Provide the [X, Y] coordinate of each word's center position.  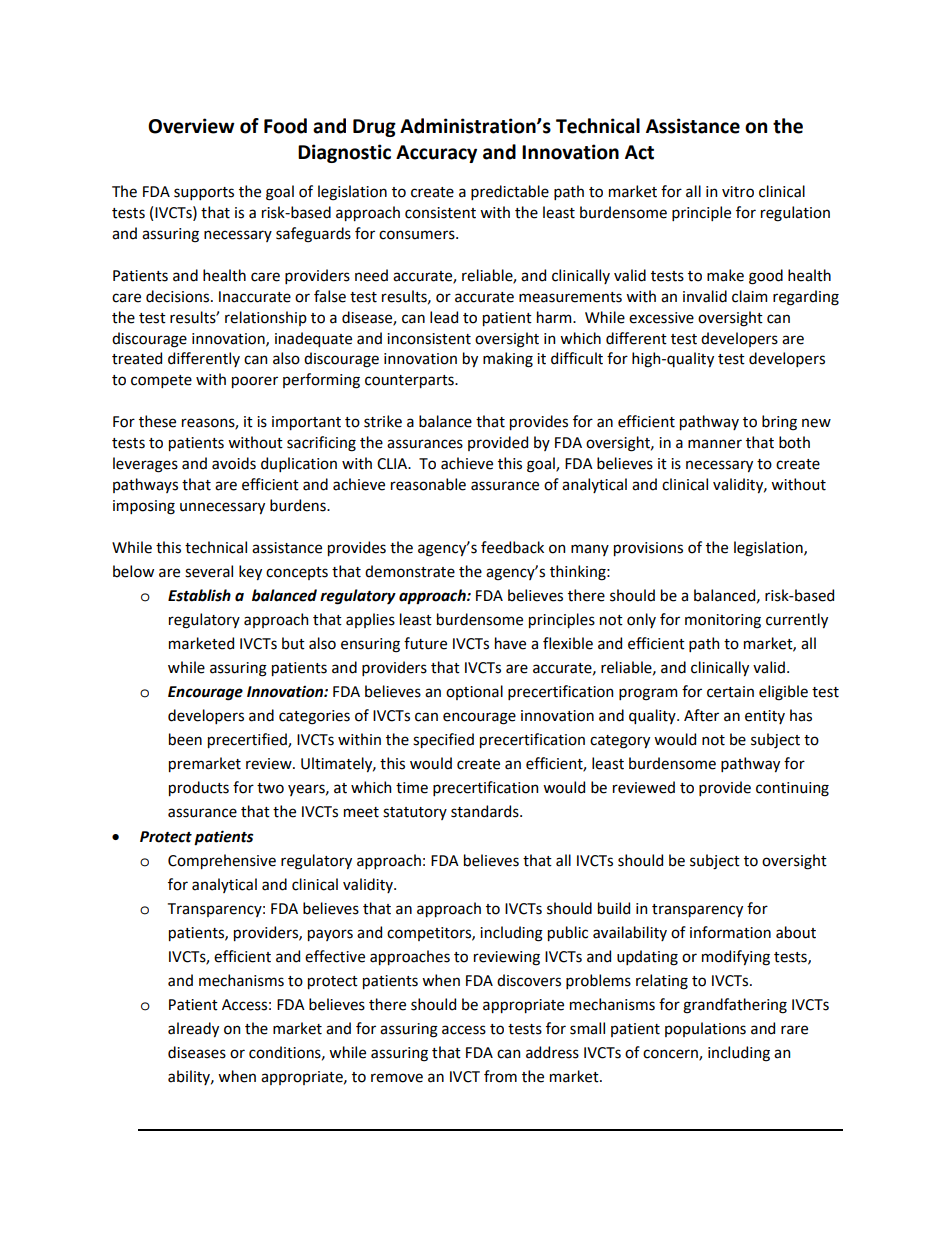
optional [474, 692]
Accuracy [436, 154]
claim [749, 296]
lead [444, 317]
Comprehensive [222, 861]
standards [486, 811]
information [730, 932]
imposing [144, 507]
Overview [191, 126]
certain [730, 692]
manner [715, 444]
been [185, 739]
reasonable [428, 484]
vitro [738, 192]
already [193, 1029]
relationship [266, 318]
